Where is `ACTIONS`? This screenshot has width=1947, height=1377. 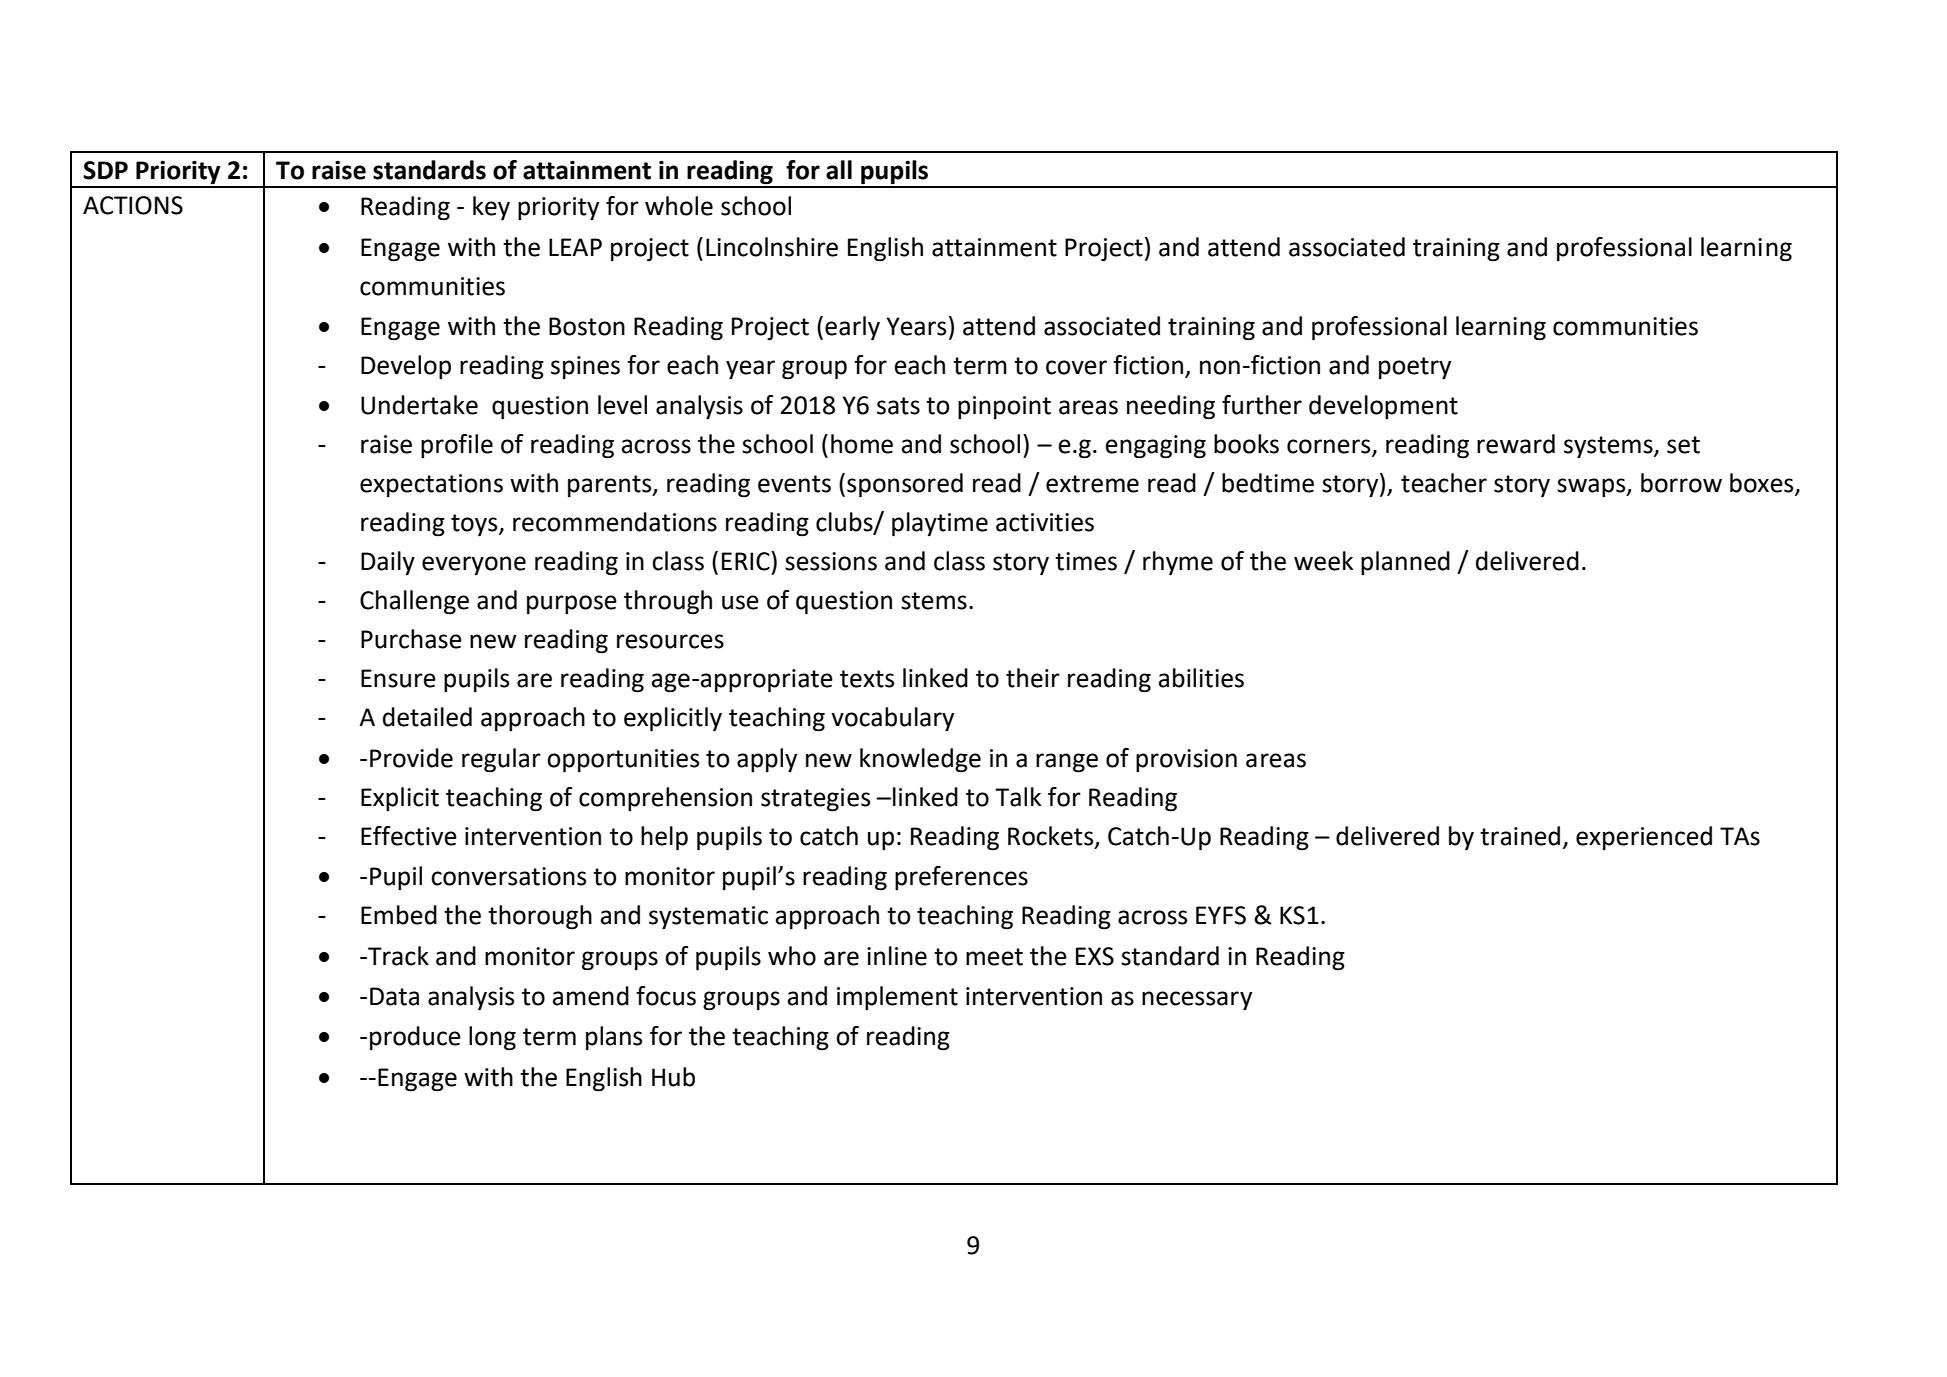 ACTIONS is located at coordinates (133, 205).
